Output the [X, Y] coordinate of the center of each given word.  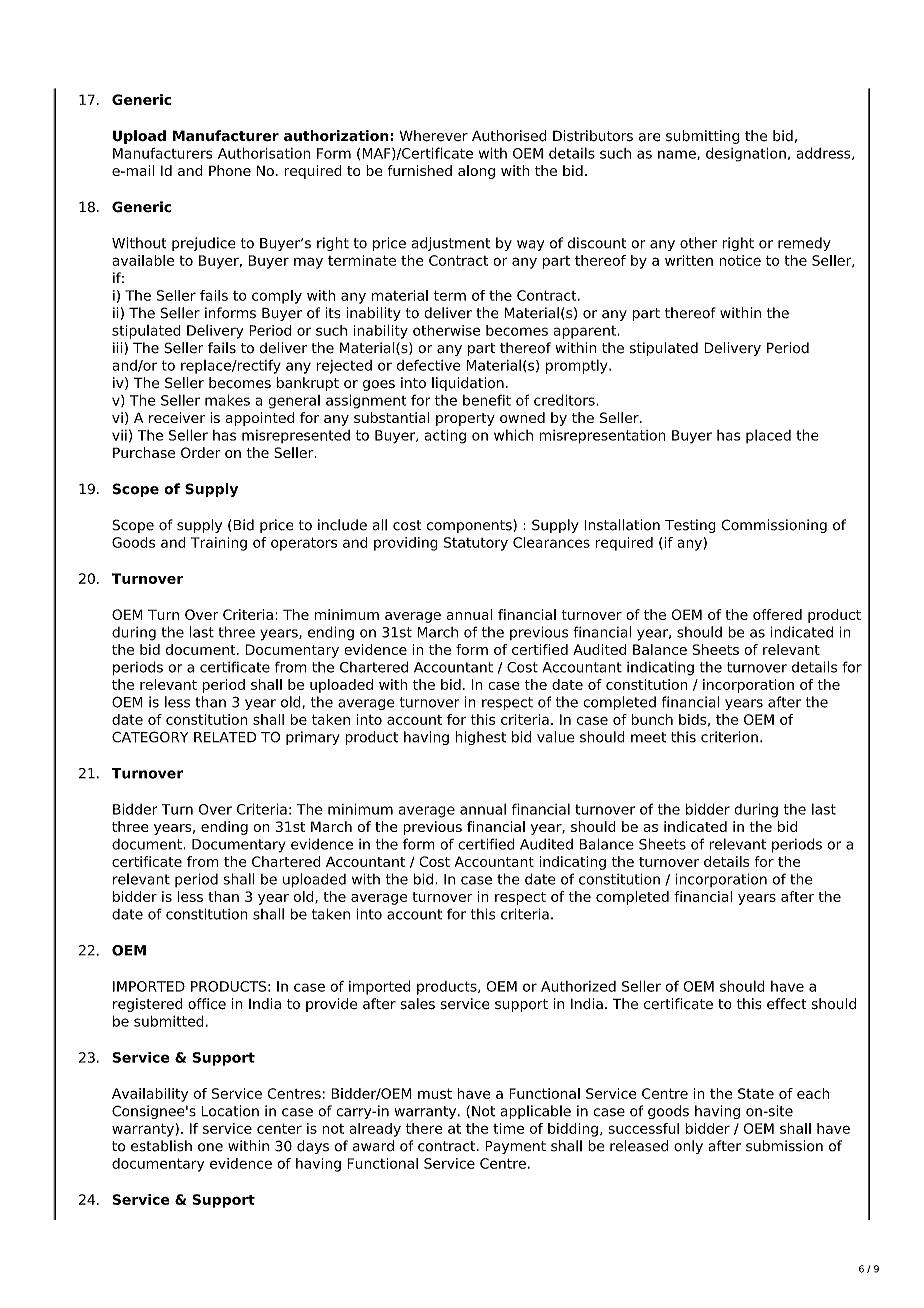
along [476, 172]
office [207, 1004]
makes [227, 400]
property [465, 419]
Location [230, 1111]
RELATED [225, 737]
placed [768, 436]
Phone [230, 170]
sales [417, 1004]
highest [480, 738]
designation [746, 154]
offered [777, 614]
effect [787, 1004]
